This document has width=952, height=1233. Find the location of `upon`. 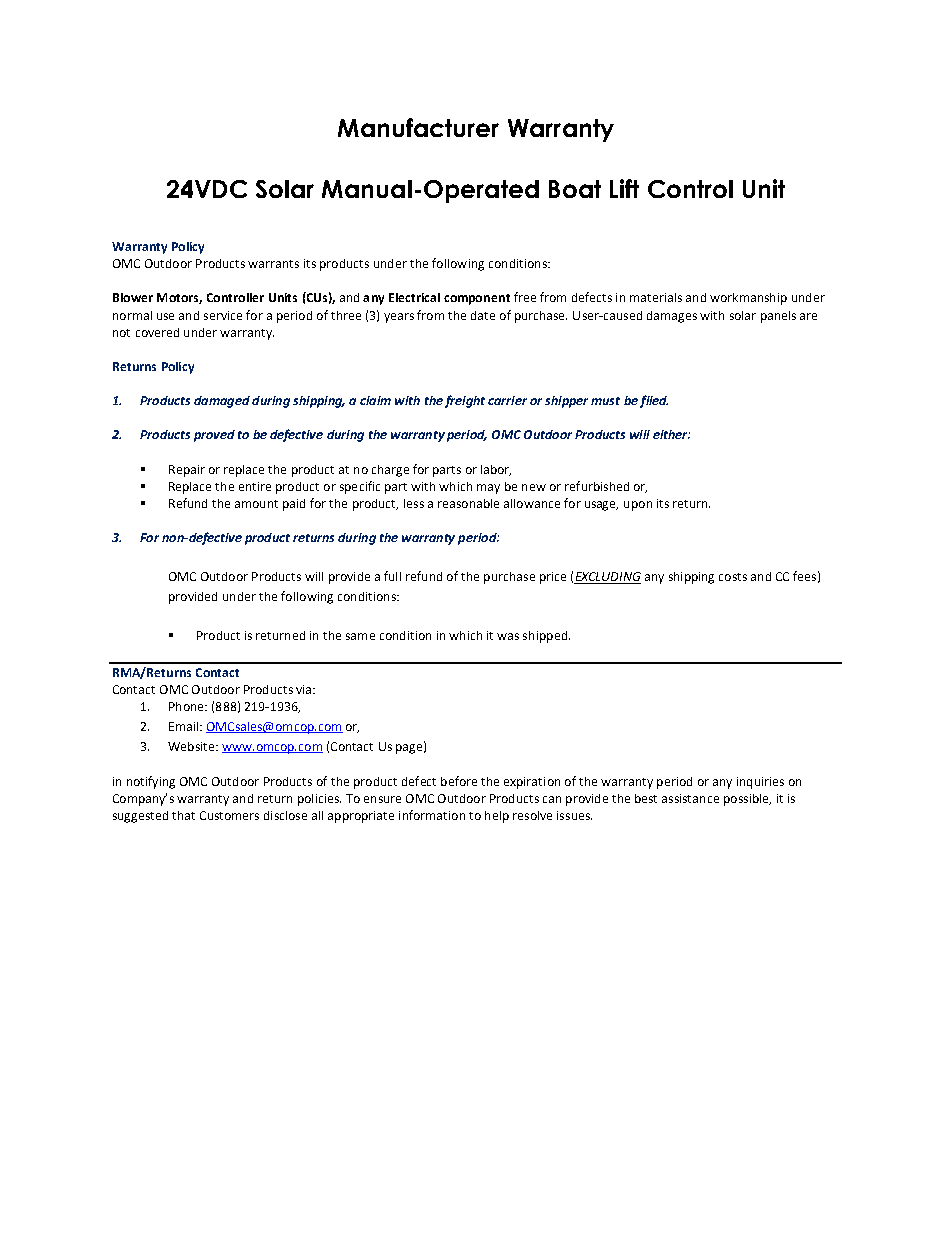

upon is located at coordinates (638, 506).
